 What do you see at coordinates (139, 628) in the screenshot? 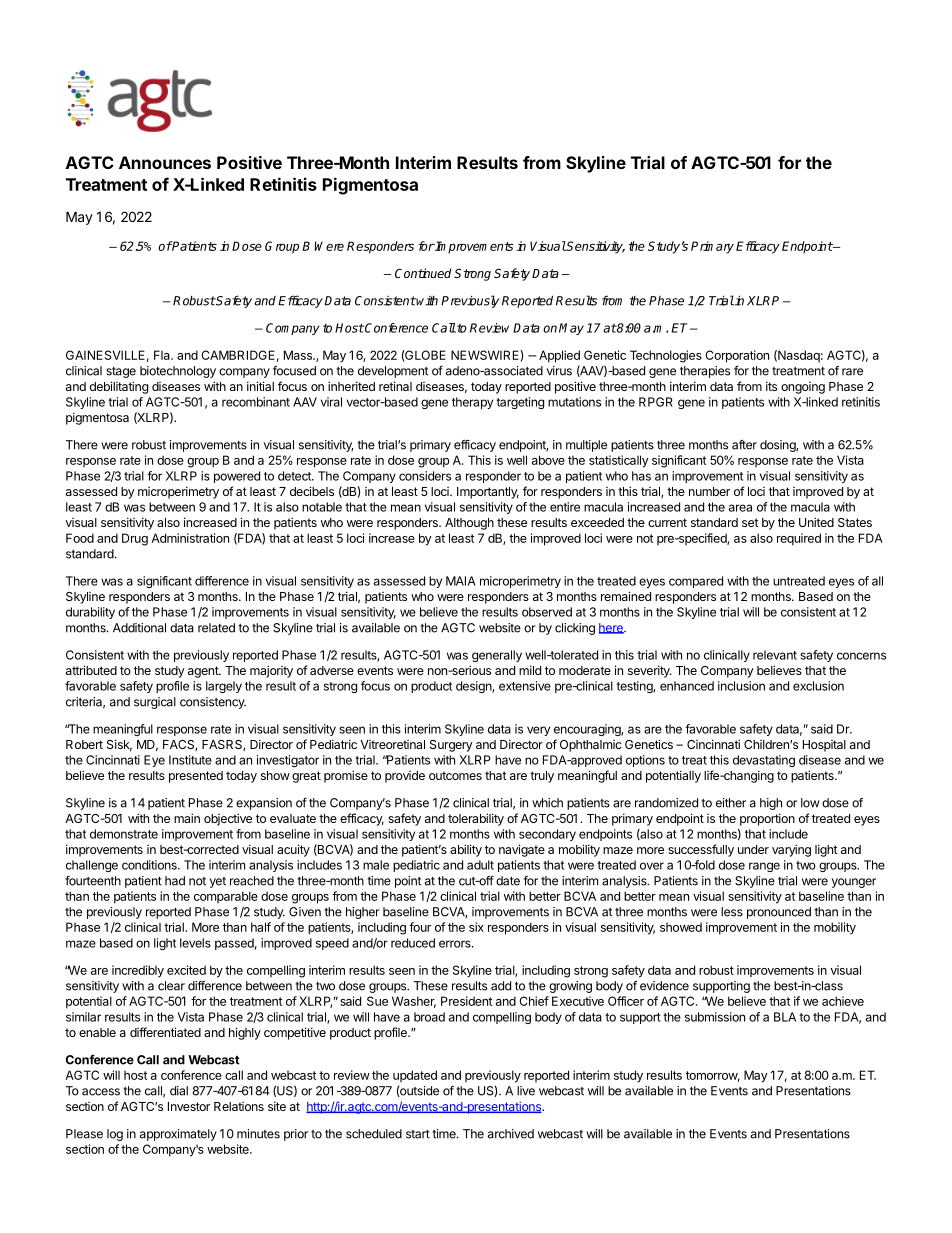
I see `Additional` at bounding box center [139, 628].
